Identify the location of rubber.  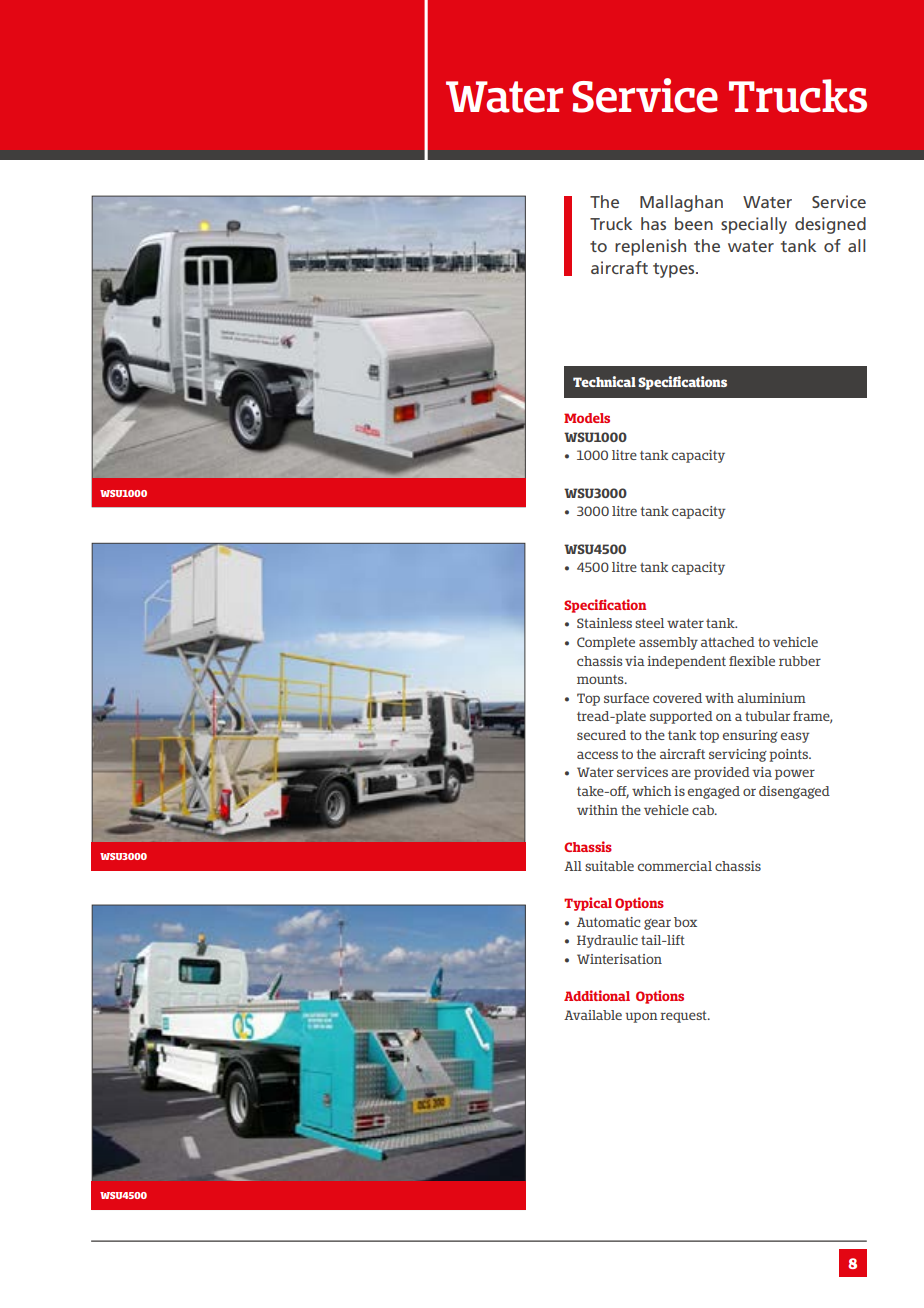
(800, 661).
